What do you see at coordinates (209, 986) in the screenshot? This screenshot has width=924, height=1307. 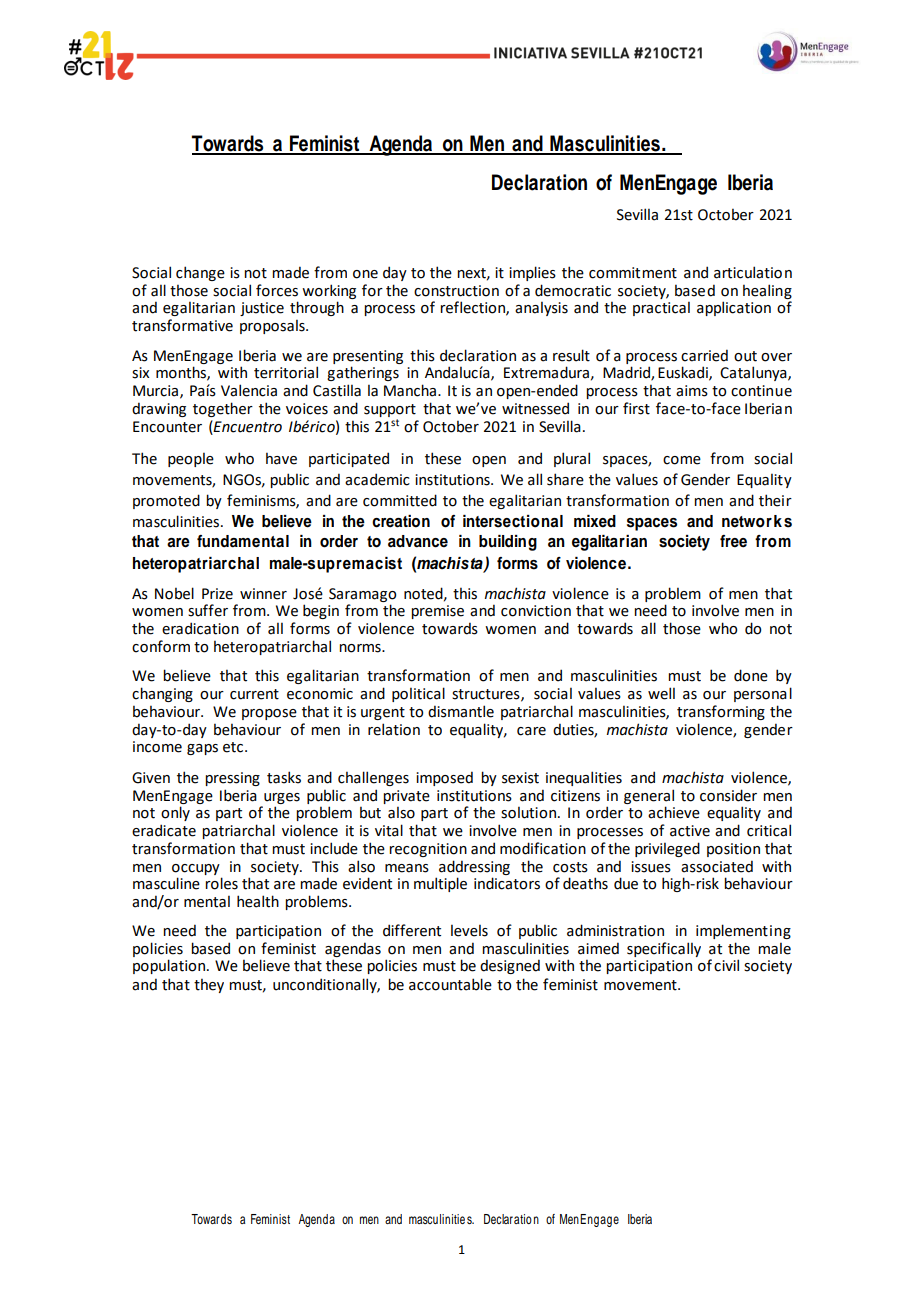 I see `they` at bounding box center [209, 986].
